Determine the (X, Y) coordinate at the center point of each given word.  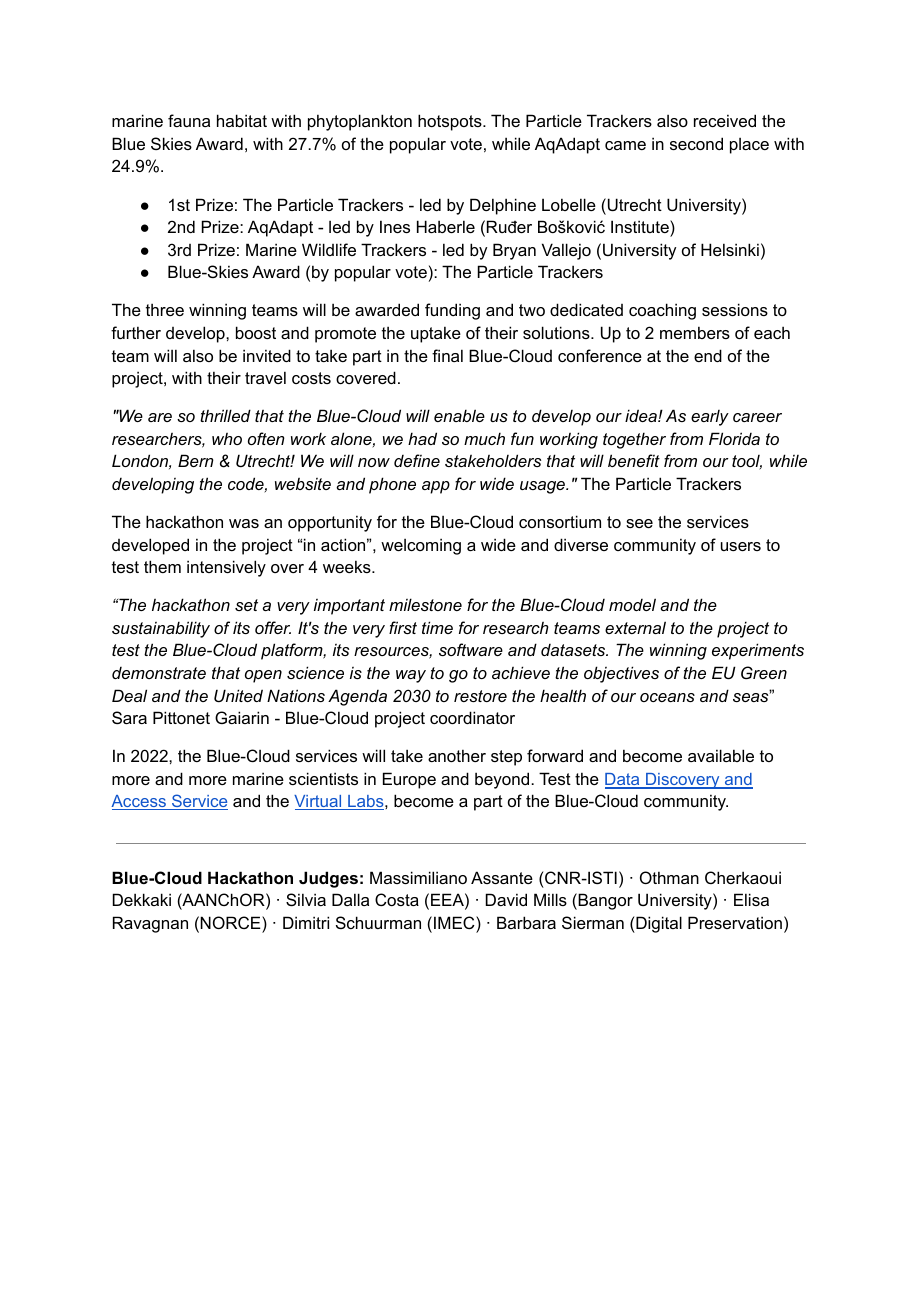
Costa (397, 899)
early (710, 418)
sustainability (161, 629)
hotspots (451, 122)
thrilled (225, 415)
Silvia (306, 899)
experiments (758, 651)
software (471, 649)
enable (459, 415)
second (696, 143)
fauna (189, 120)
